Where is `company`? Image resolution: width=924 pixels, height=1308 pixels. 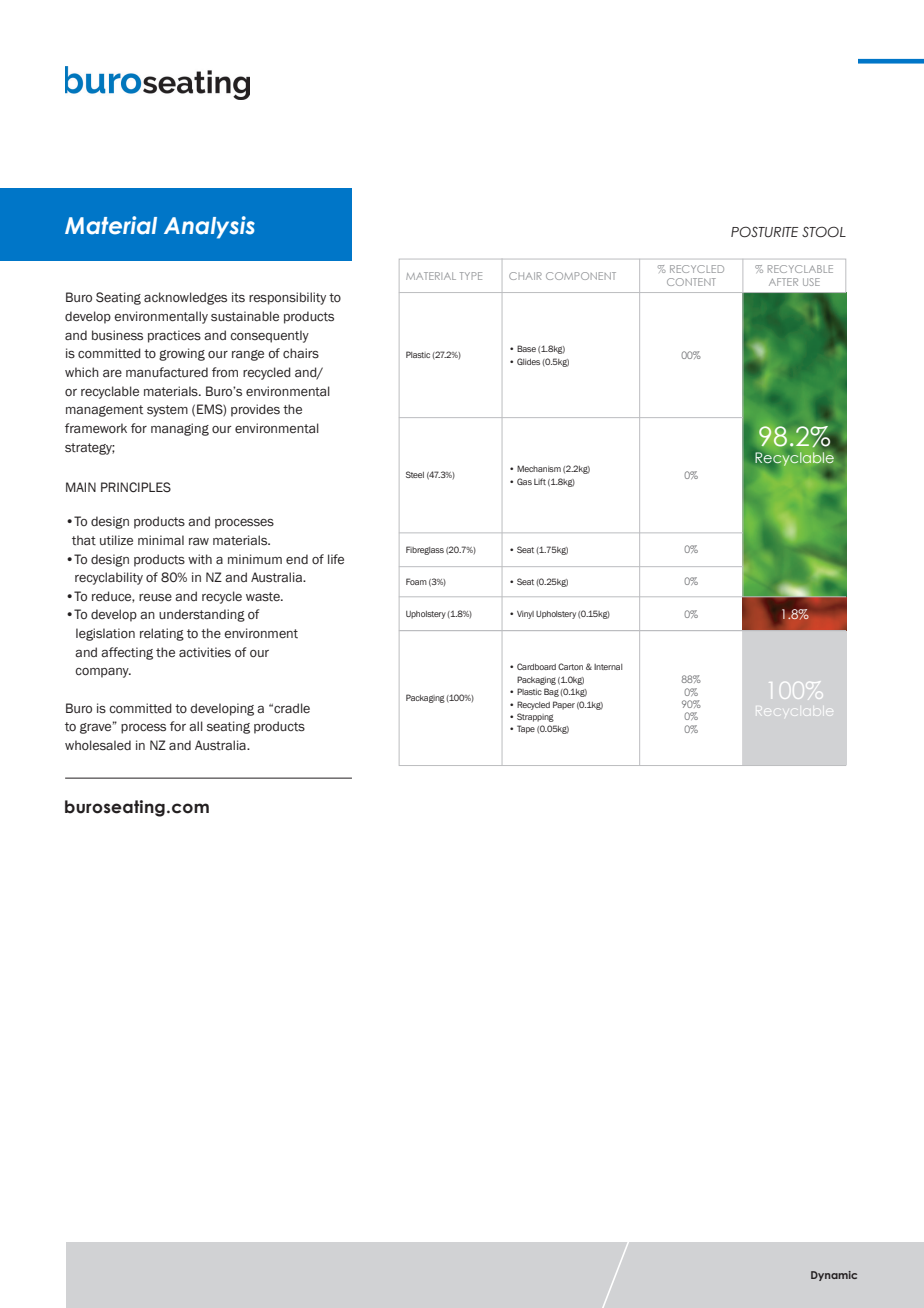
company is located at coordinates (103, 673).
